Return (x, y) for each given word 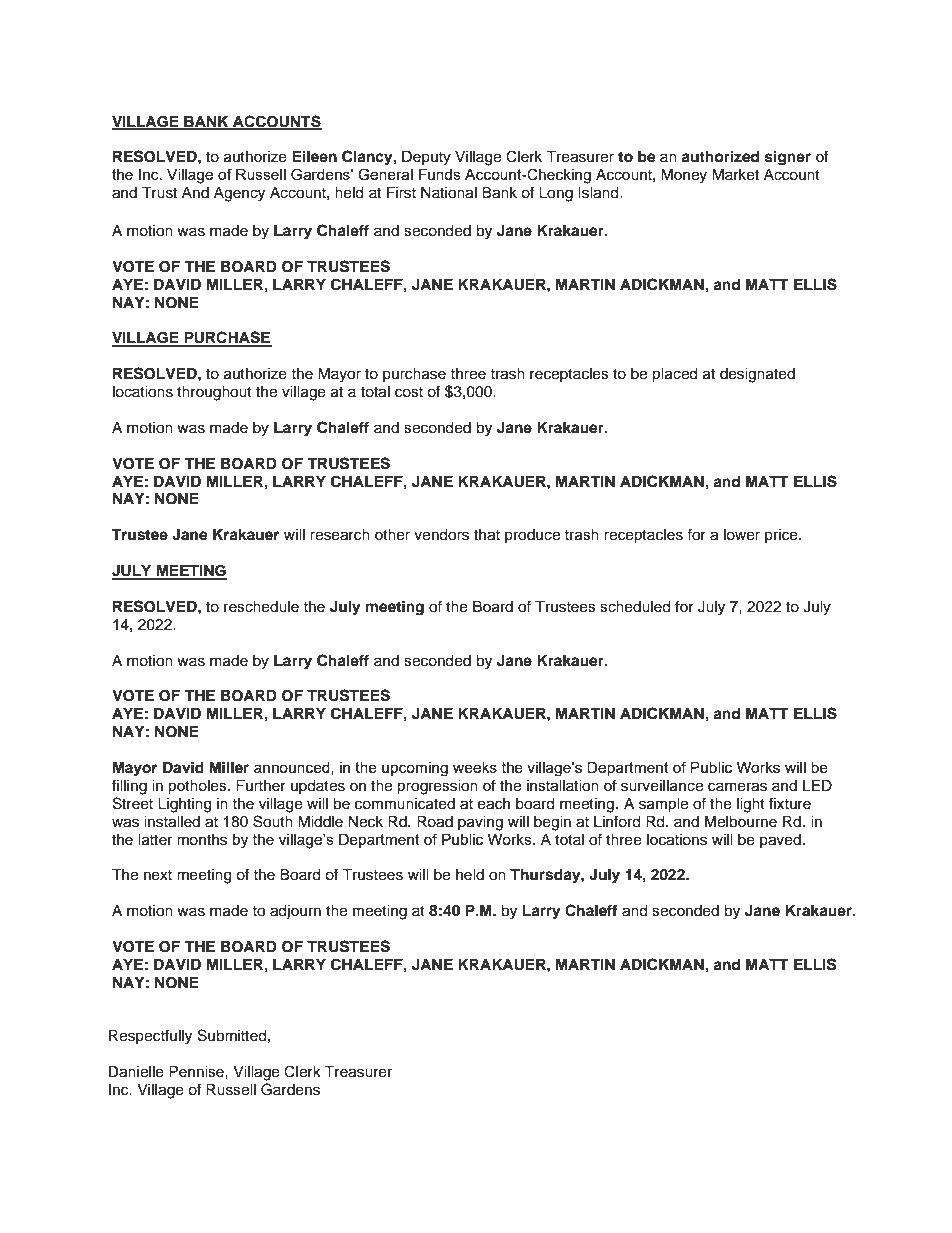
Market (735, 175)
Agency (239, 194)
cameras (737, 787)
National (449, 193)
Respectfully (150, 1037)
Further (261, 786)
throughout (214, 393)
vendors (441, 535)
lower (742, 535)
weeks (475, 767)
